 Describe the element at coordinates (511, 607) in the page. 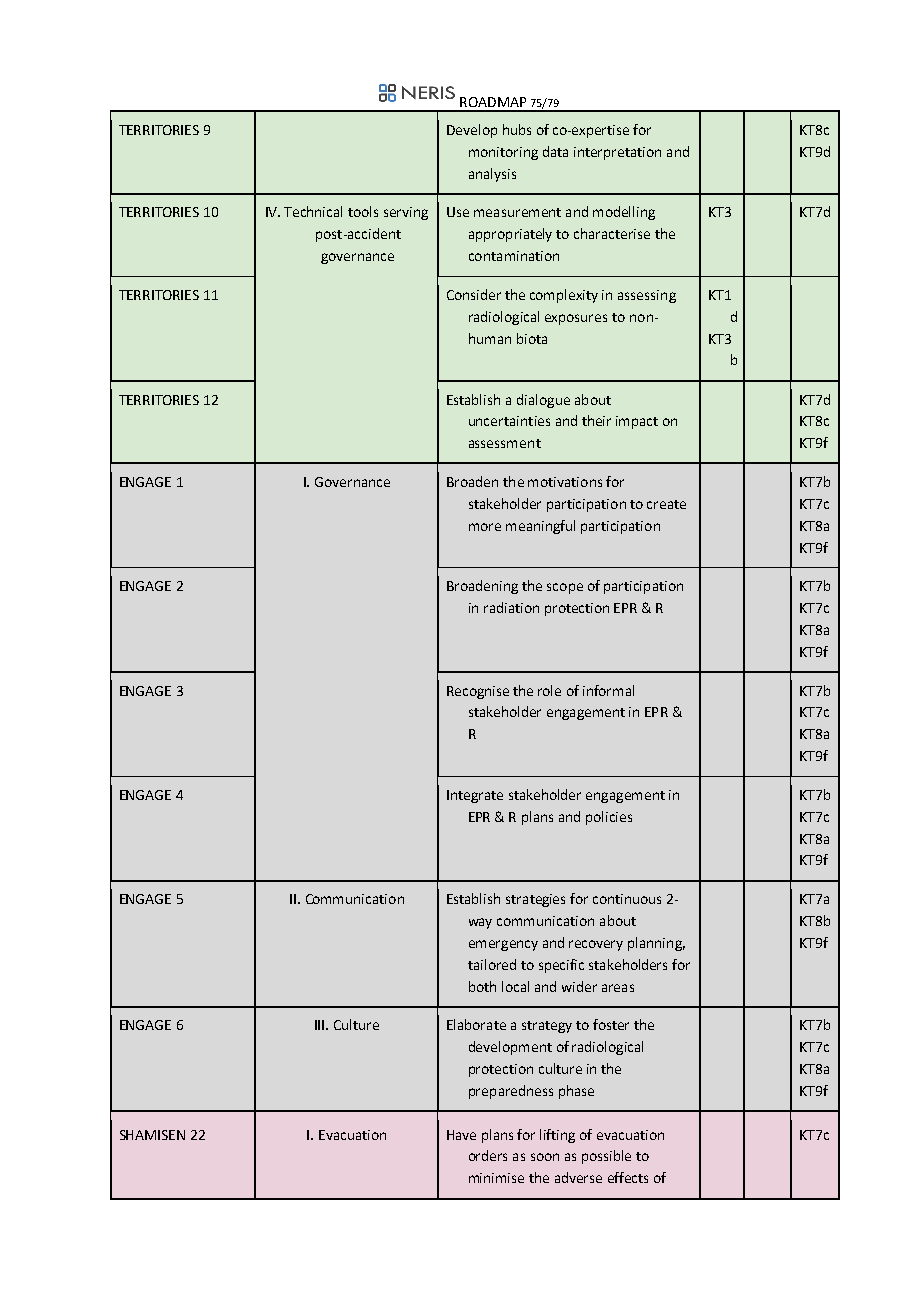

I see `radiation` at that location.
